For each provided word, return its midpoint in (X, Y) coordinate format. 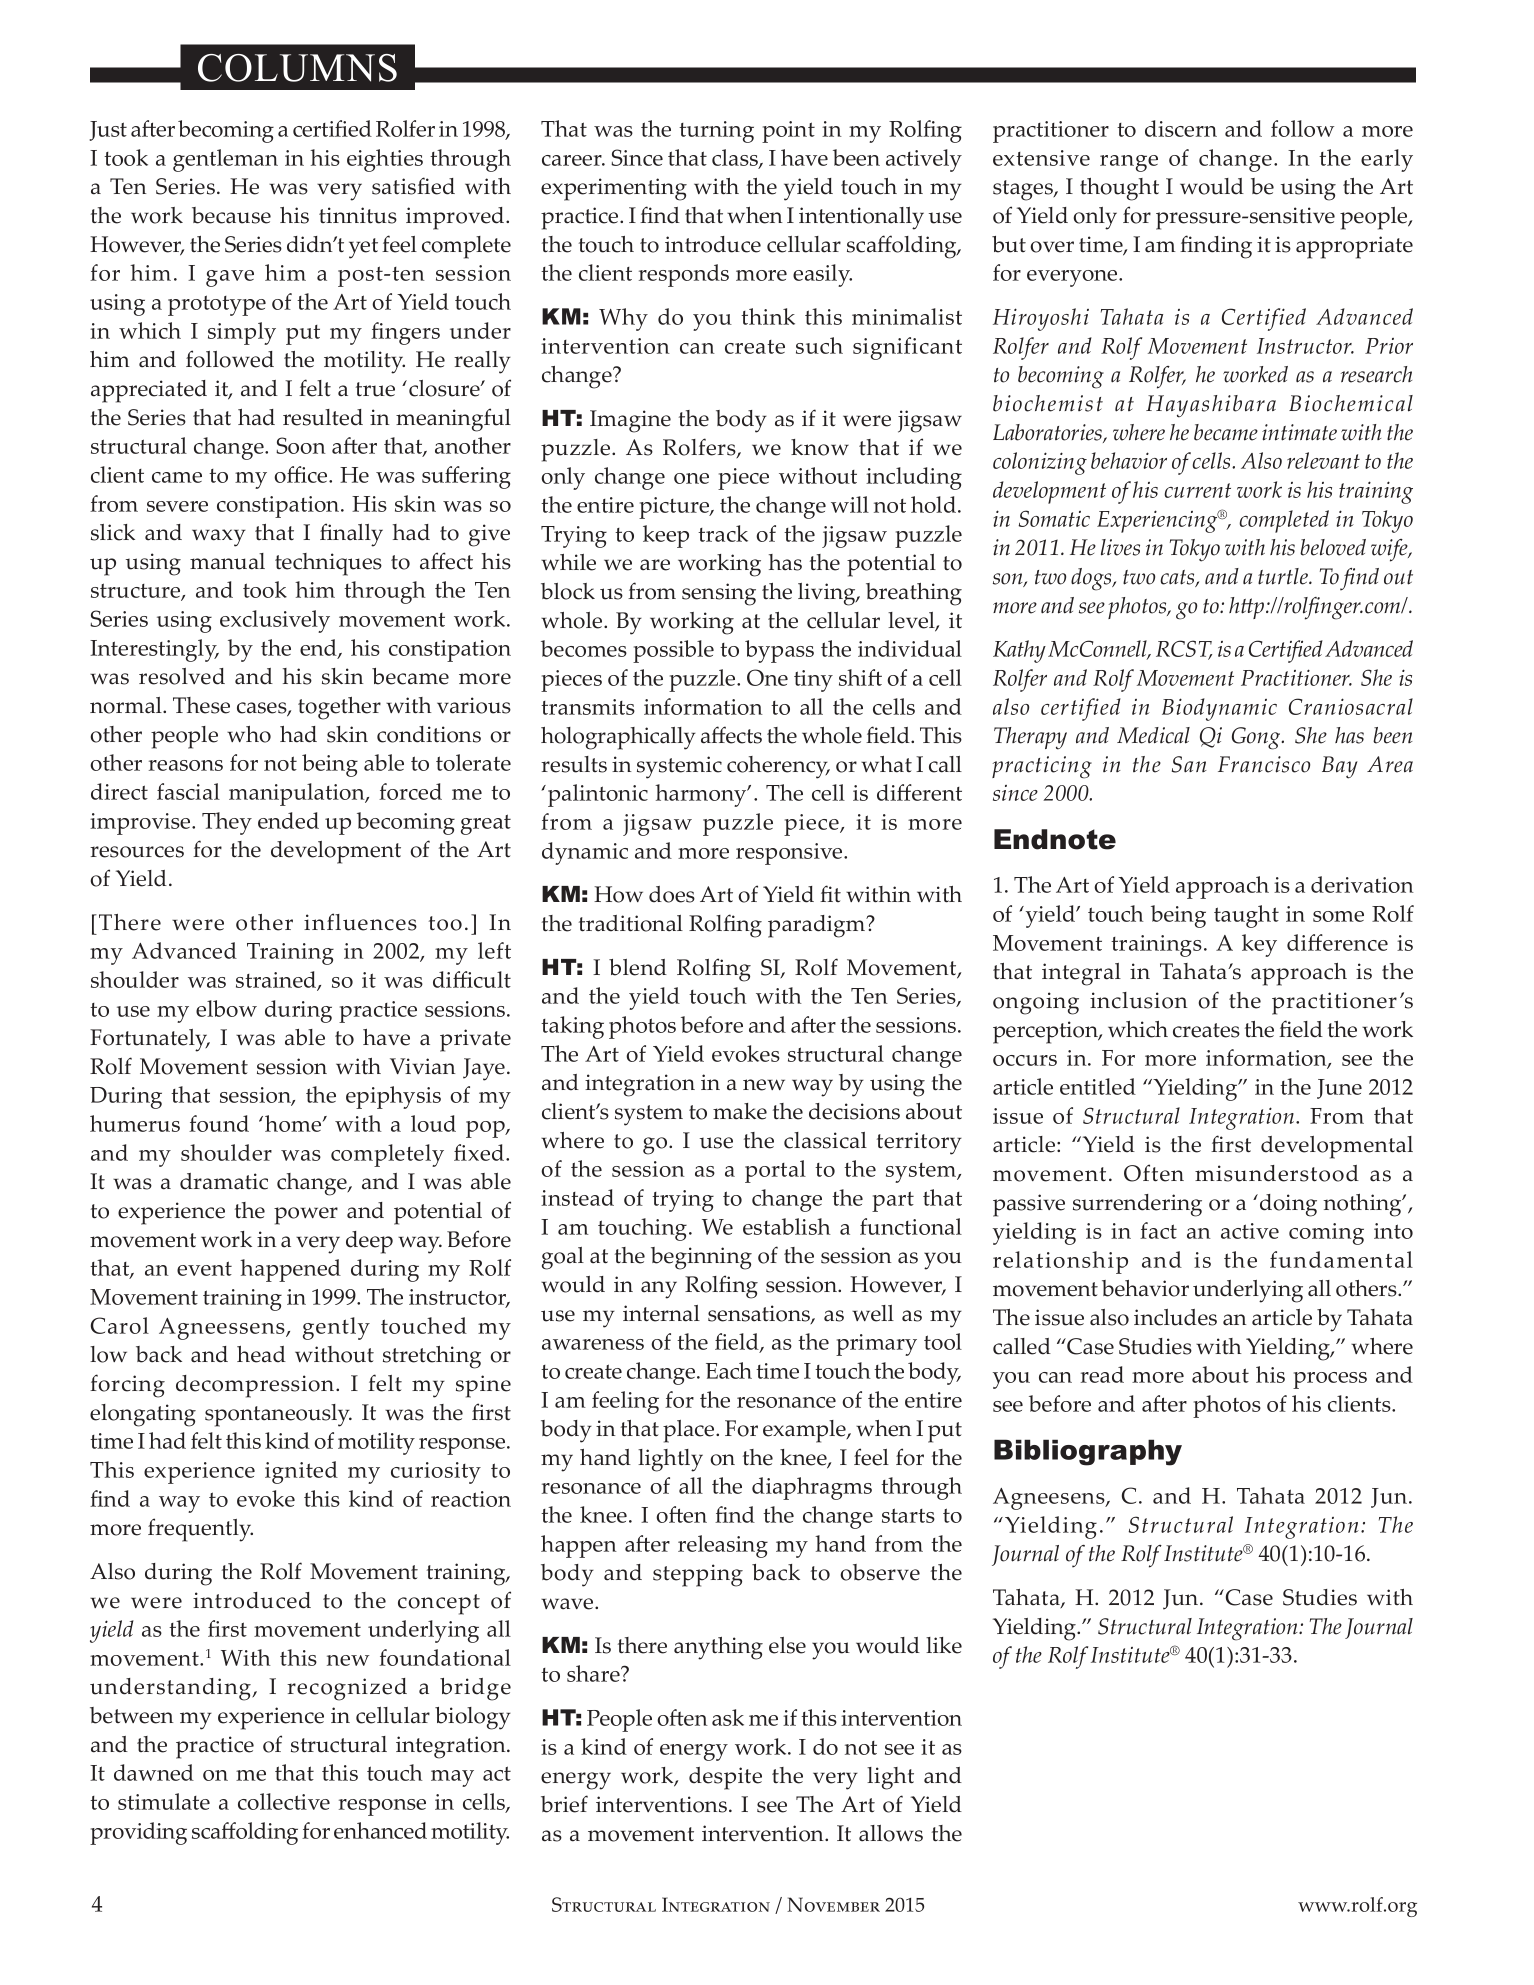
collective (284, 1801)
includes (1175, 1317)
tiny (813, 681)
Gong (1257, 738)
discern (1181, 128)
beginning (701, 1258)
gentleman (225, 160)
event (204, 1268)
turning (716, 132)
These (201, 705)
